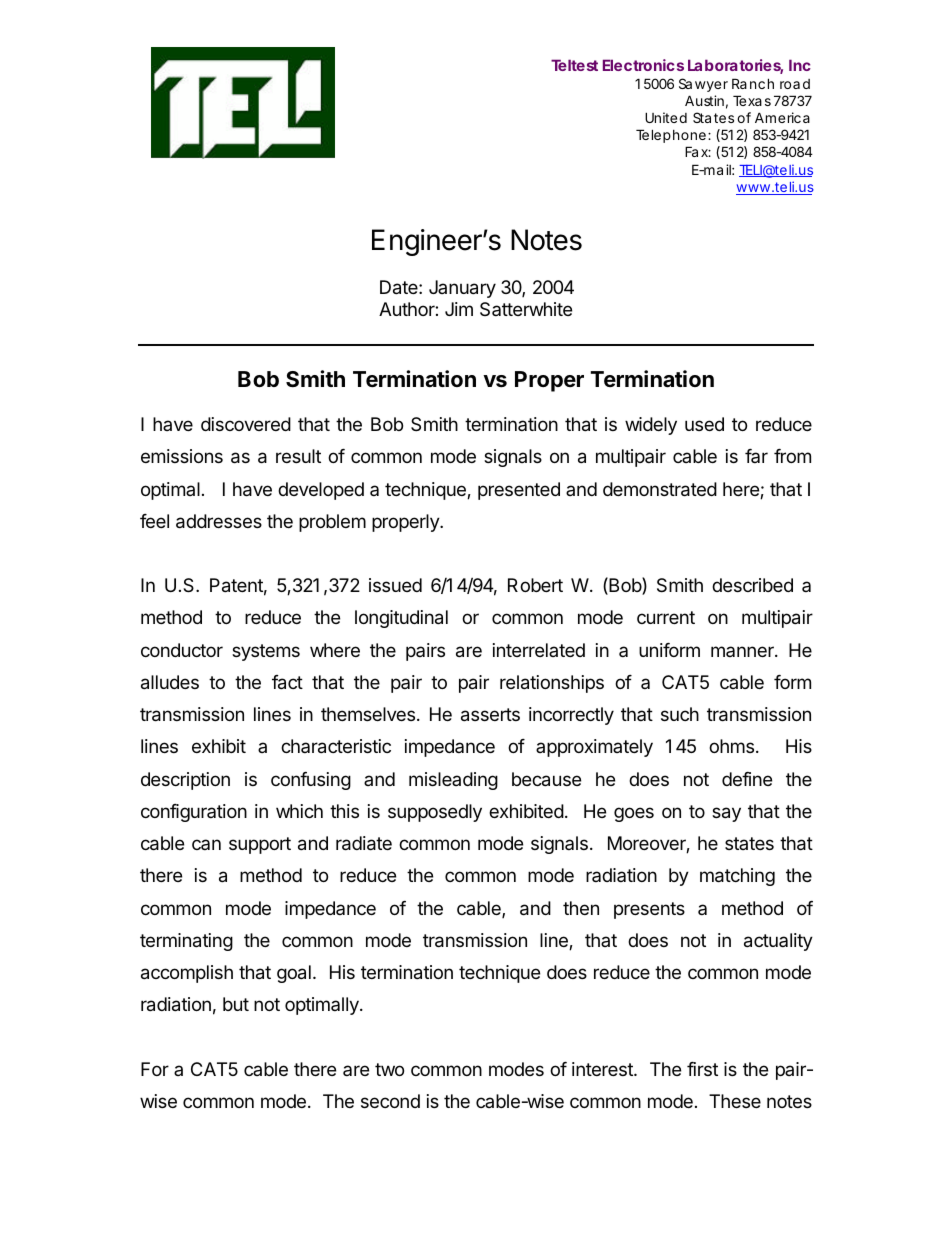 The image size is (952, 1233). What do you see at coordinates (206, 844) in the screenshot?
I see `can` at bounding box center [206, 844].
